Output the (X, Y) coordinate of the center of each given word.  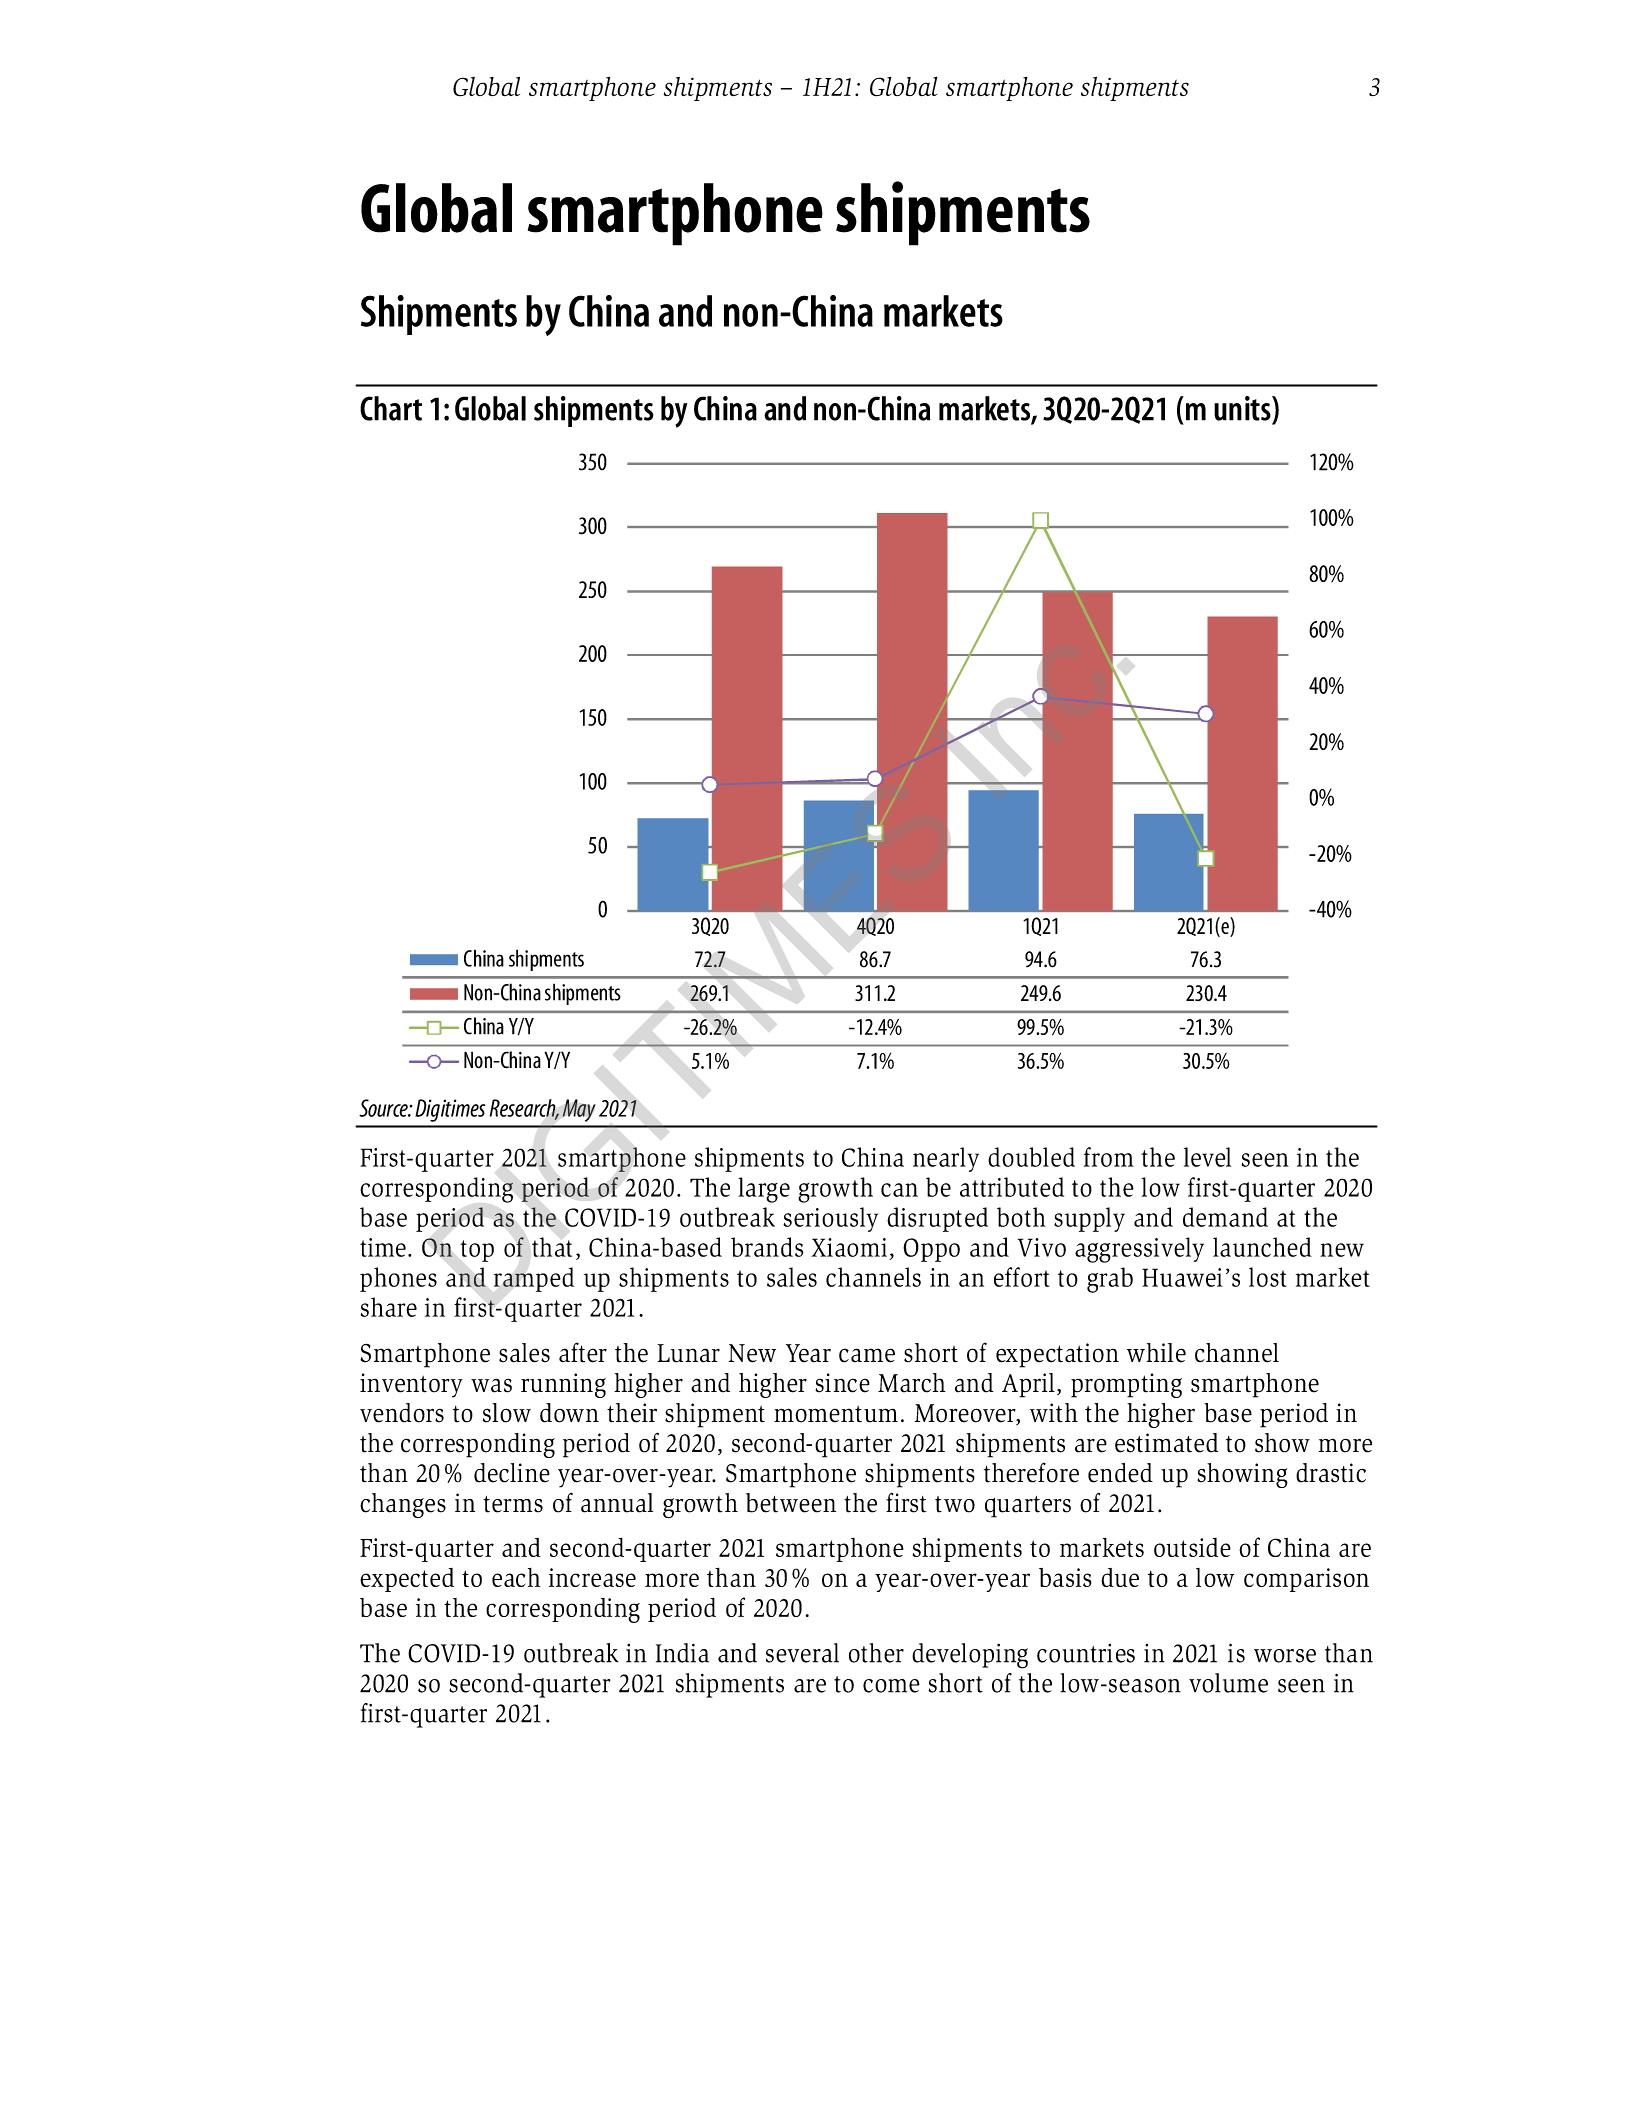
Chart (391, 408)
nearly (946, 1159)
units (1243, 408)
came (867, 1355)
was (491, 1385)
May (579, 1110)
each (516, 1577)
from (1109, 1157)
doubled (1031, 1157)
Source (384, 1108)
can (899, 1190)
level (1207, 1157)
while (1156, 1353)
